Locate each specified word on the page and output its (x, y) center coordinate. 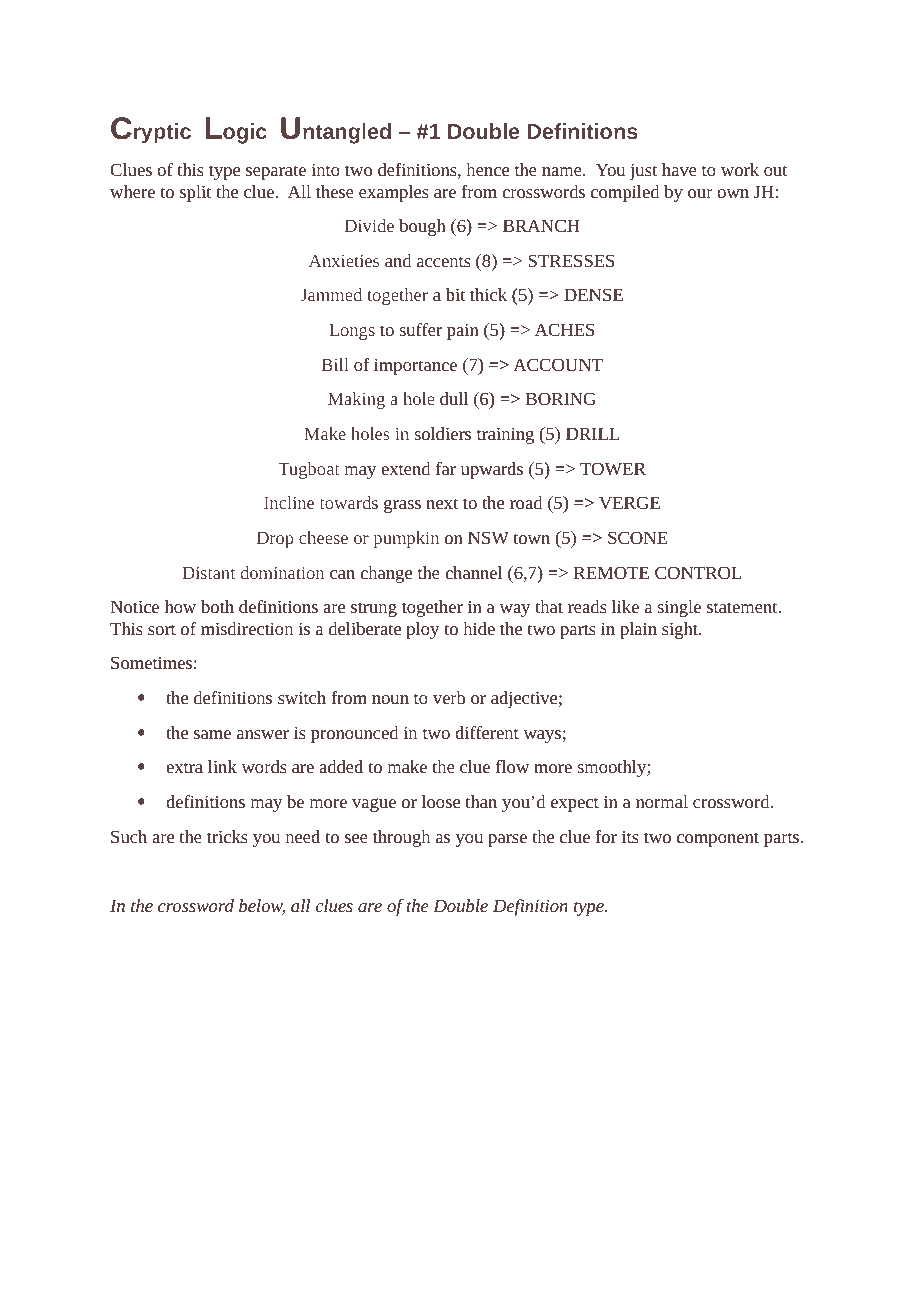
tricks (227, 836)
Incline (289, 502)
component (718, 839)
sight (681, 630)
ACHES (564, 329)
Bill (335, 364)
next (442, 503)
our (700, 193)
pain (463, 331)
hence (487, 169)
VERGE (629, 502)
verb (449, 697)
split (196, 193)
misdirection (247, 628)
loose (441, 801)
